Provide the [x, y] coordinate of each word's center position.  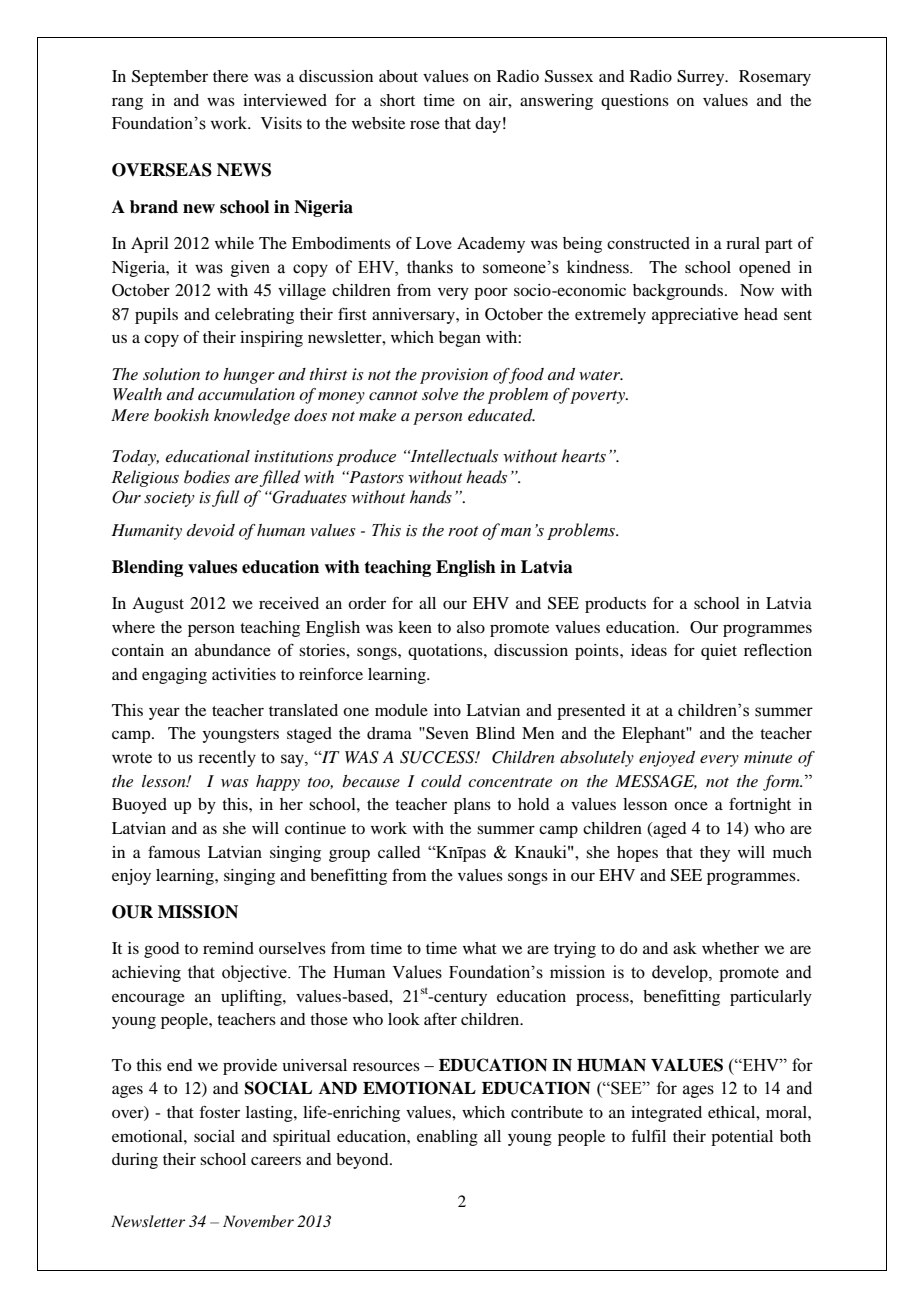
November [258, 1221]
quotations [446, 652]
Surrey [702, 78]
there [230, 76]
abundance [233, 650]
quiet [719, 652]
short [397, 100]
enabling [447, 1138]
